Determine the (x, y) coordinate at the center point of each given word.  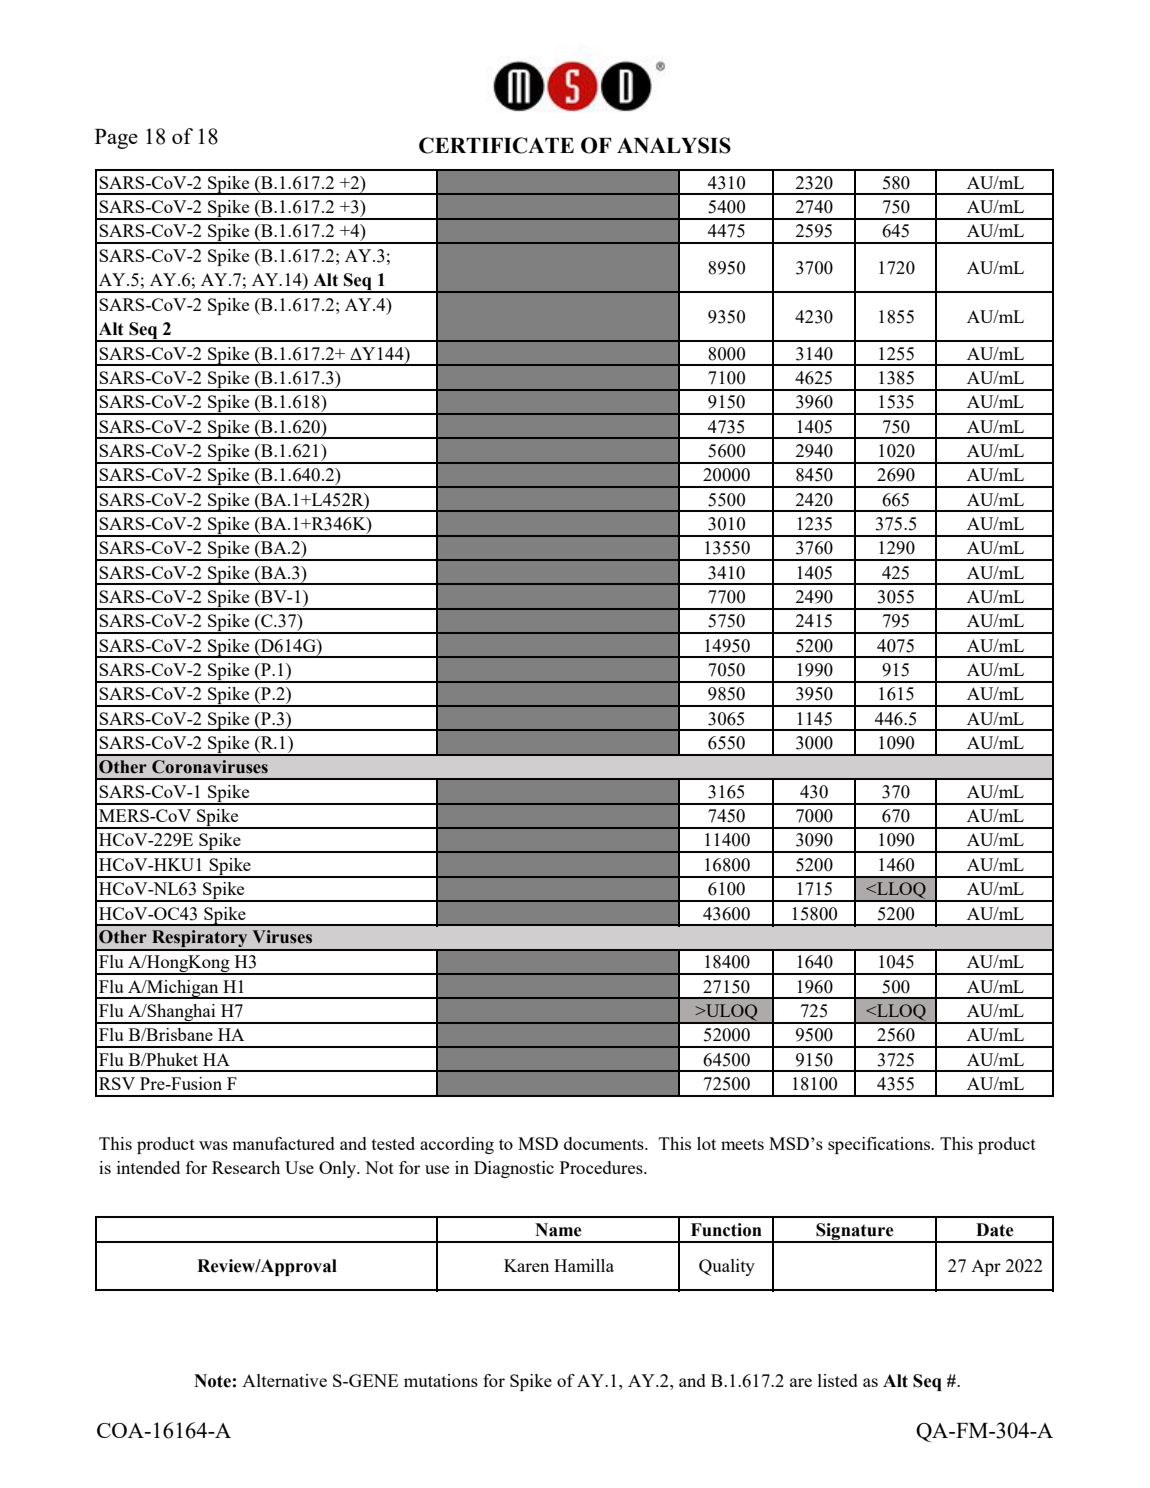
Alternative (284, 1380)
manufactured (283, 1143)
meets (742, 1144)
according (457, 1145)
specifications (880, 1145)
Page (116, 139)
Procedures (602, 1167)
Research (246, 1167)
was (213, 1145)
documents (605, 1143)
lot (706, 1143)
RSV (117, 1083)
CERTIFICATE (496, 145)
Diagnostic (514, 1169)
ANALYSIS (674, 145)
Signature (855, 1232)
